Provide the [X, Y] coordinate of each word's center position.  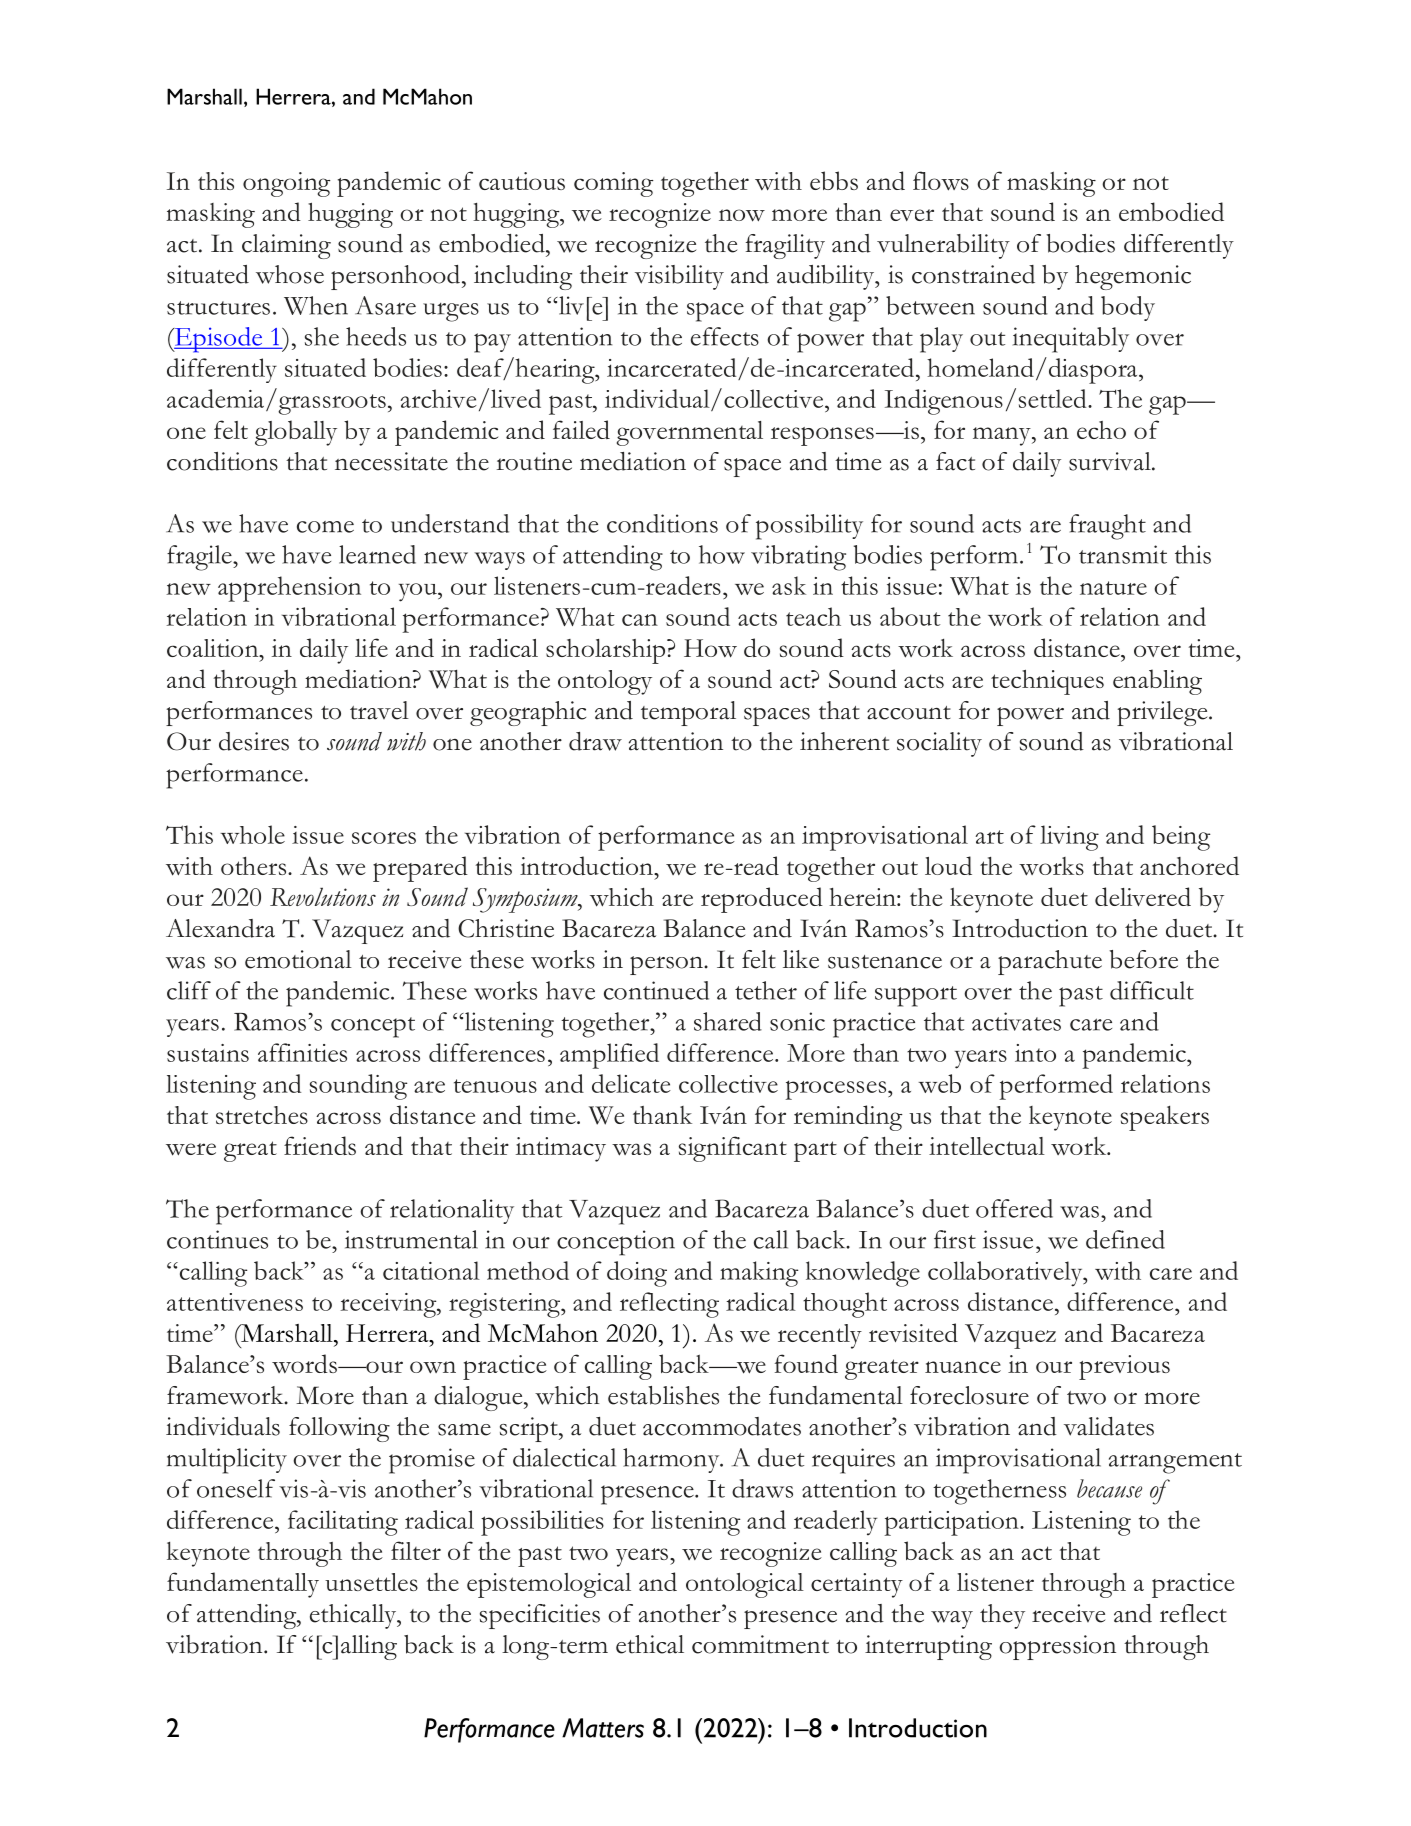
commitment [760, 1644]
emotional [298, 959]
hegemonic [1133, 277]
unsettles [371, 1582]
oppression [1057, 1647]
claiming [286, 246]
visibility [679, 277]
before [1143, 959]
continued [656, 990]
